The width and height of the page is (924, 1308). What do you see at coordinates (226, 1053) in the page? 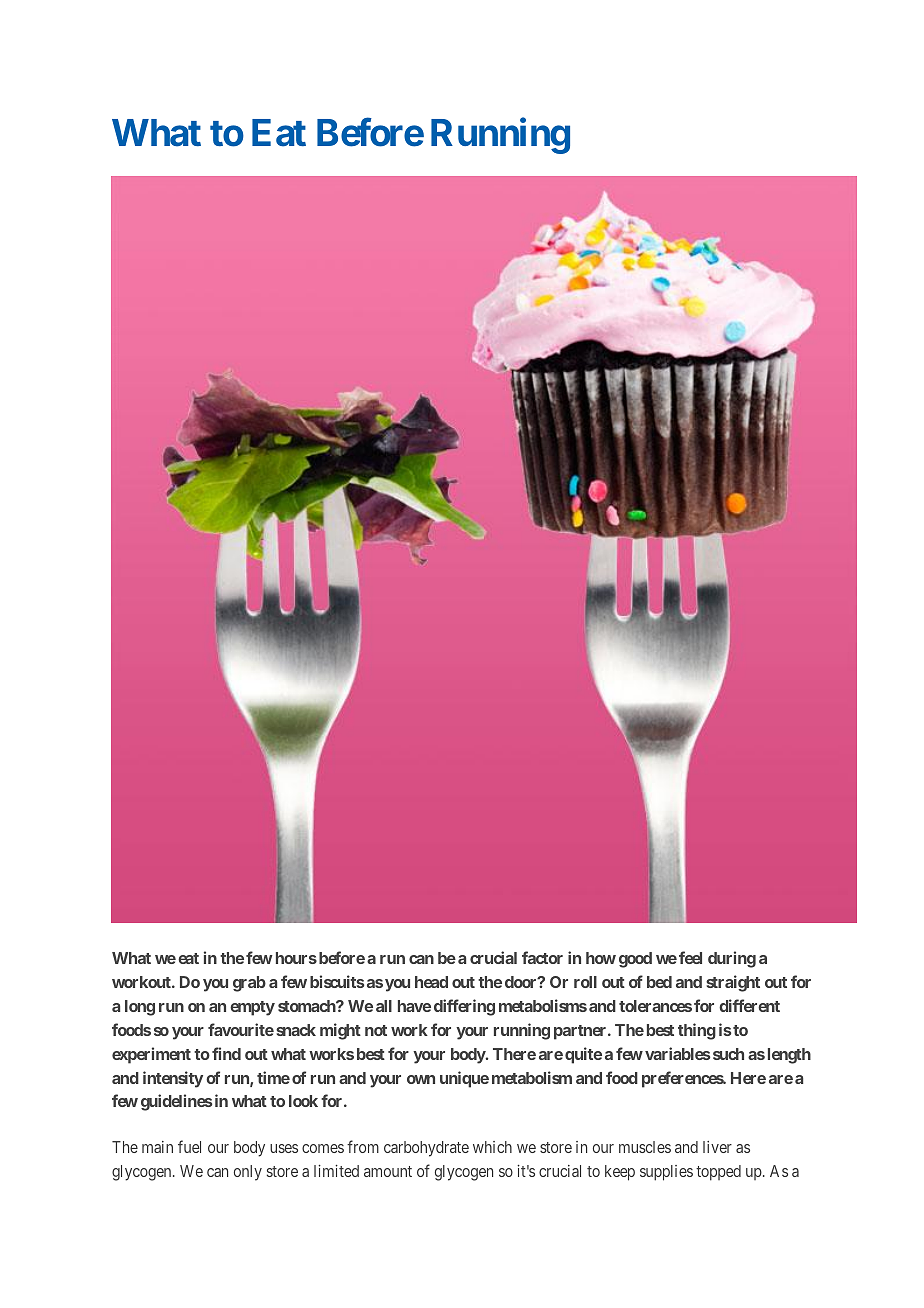
I see `find` at bounding box center [226, 1053].
